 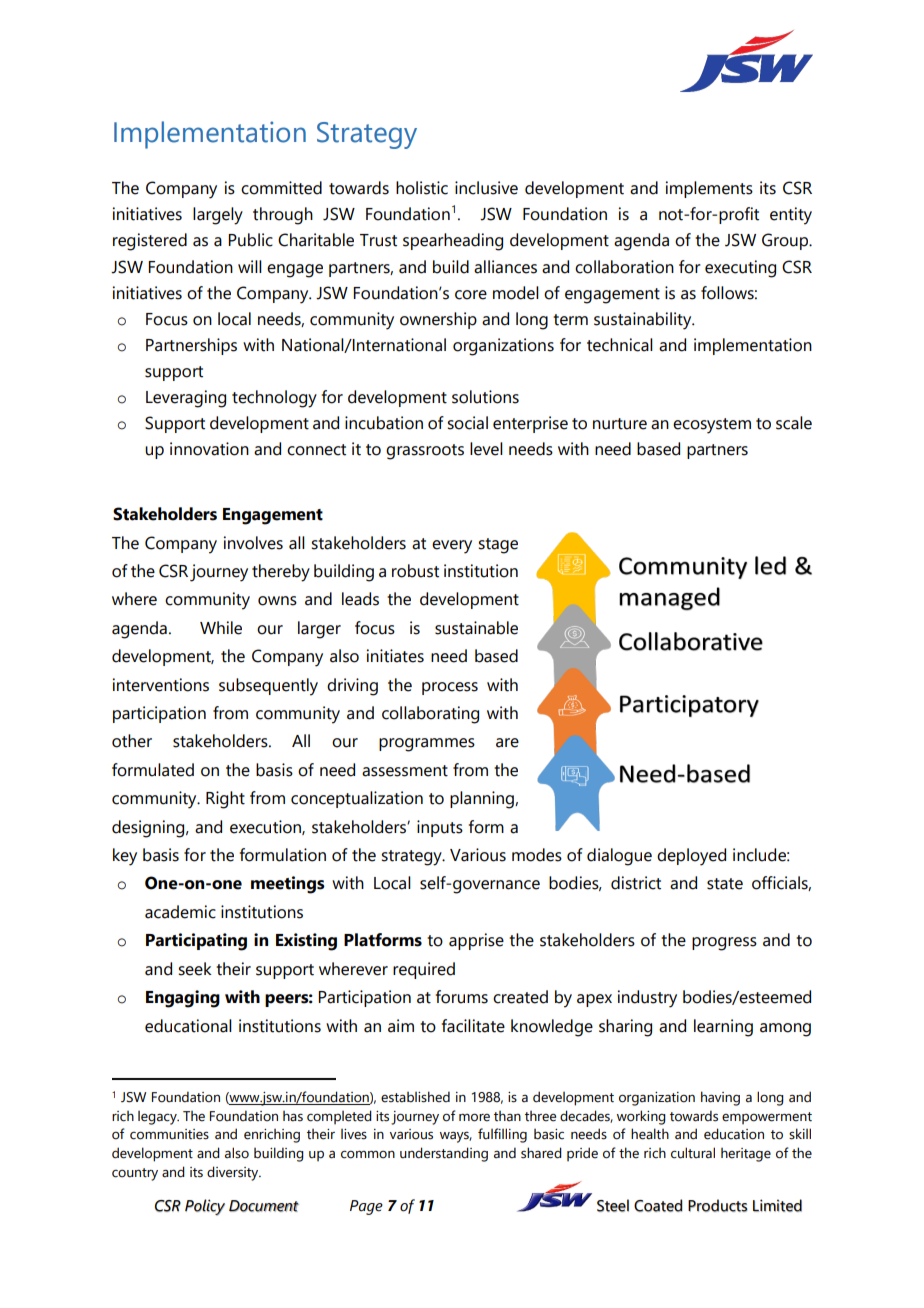 I want to click on diversity, so click(x=234, y=1173).
